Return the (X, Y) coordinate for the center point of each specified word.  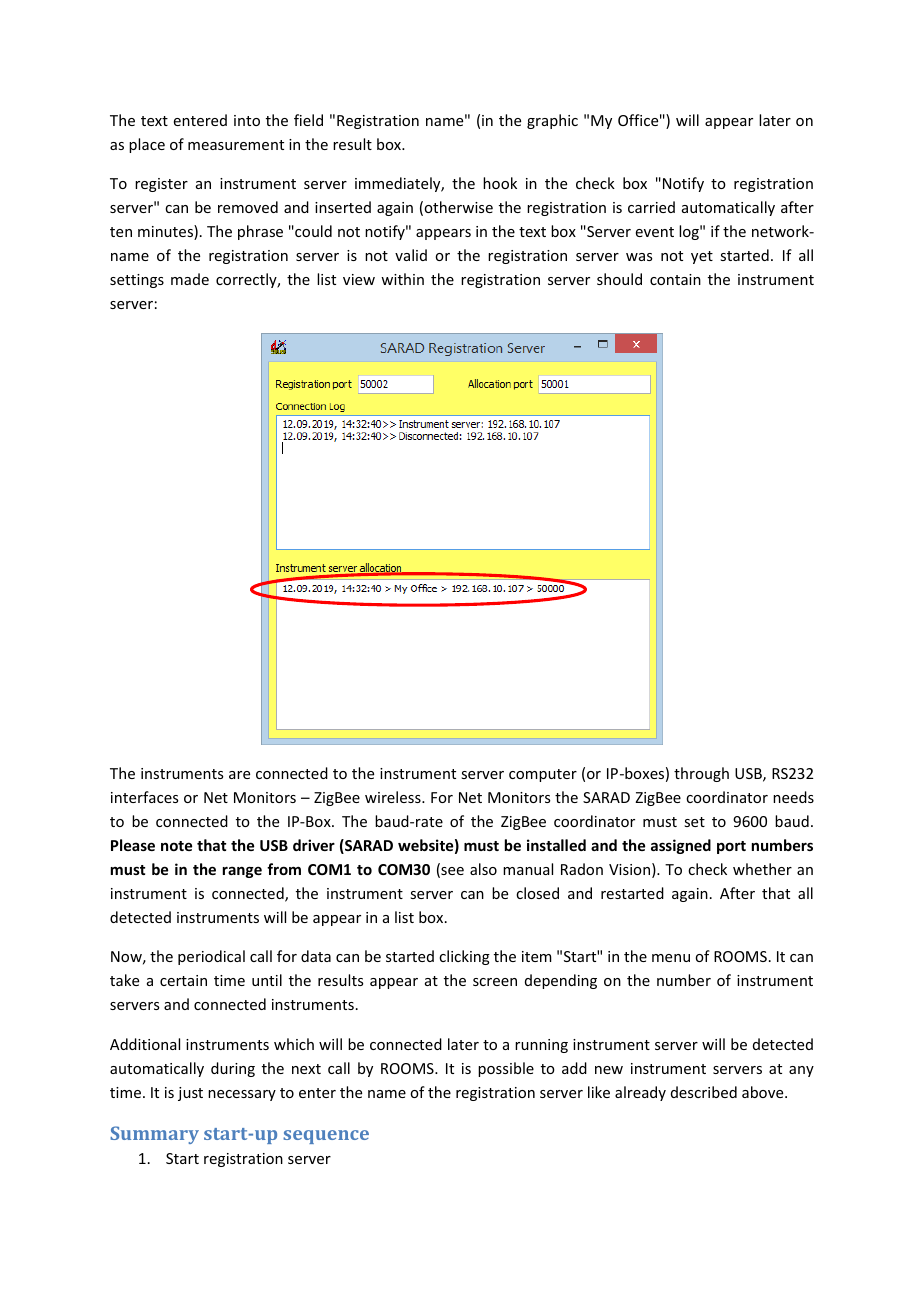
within (402, 279)
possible (506, 1069)
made (190, 279)
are (239, 775)
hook (500, 183)
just (190, 1094)
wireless (394, 797)
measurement (236, 145)
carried (651, 207)
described (704, 1092)
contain (675, 279)
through (701, 774)
